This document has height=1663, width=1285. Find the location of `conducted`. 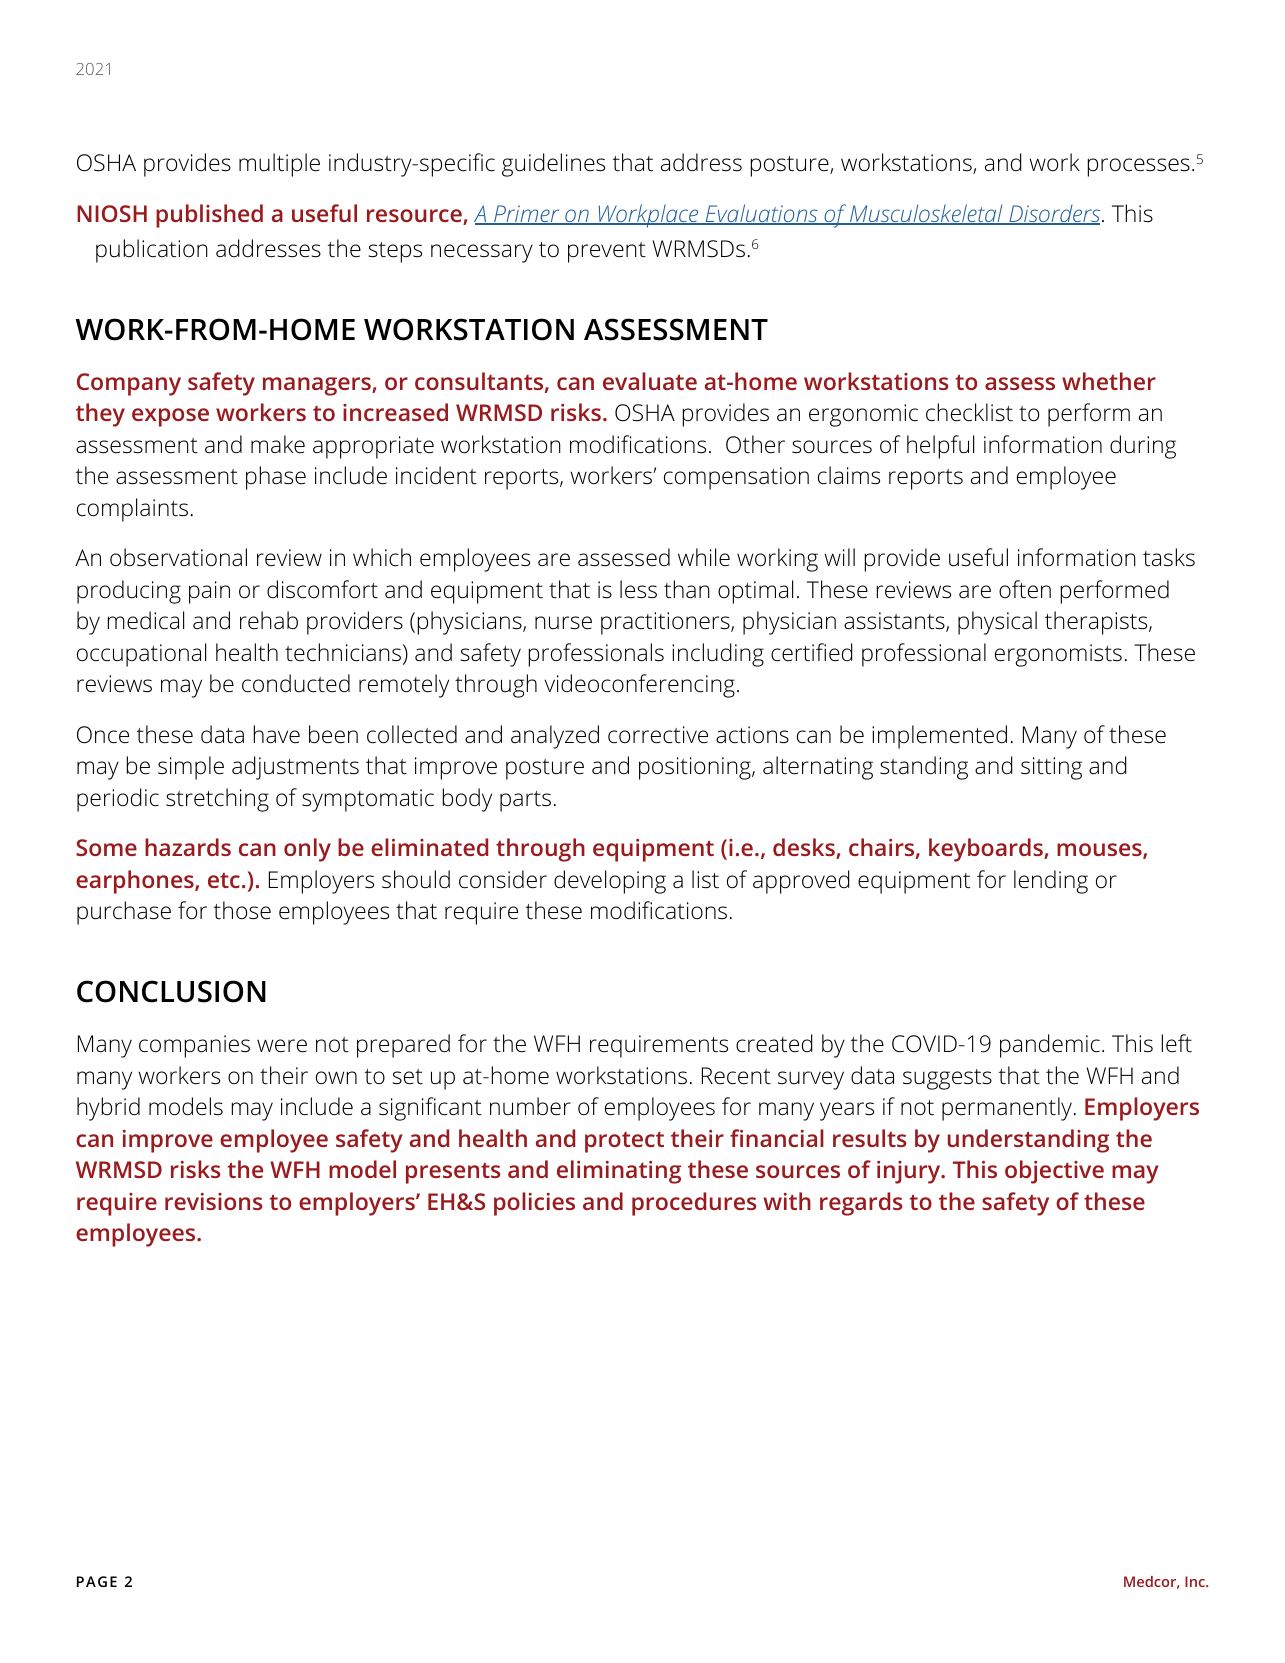

conducted is located at coordinates (296, 683).
